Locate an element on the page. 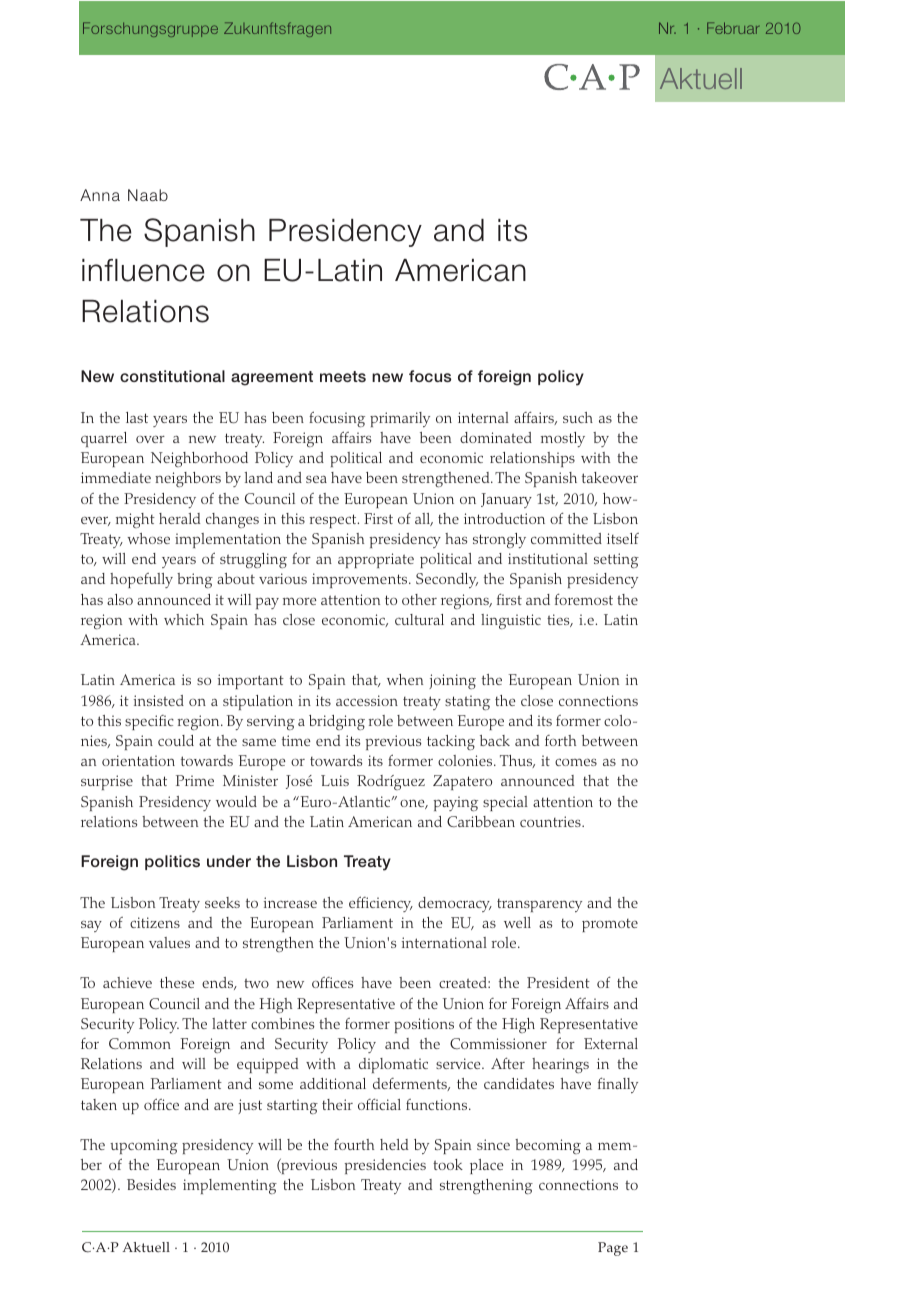 This image has width=924, height=1308. politics is located at coordinates (172, 862).
